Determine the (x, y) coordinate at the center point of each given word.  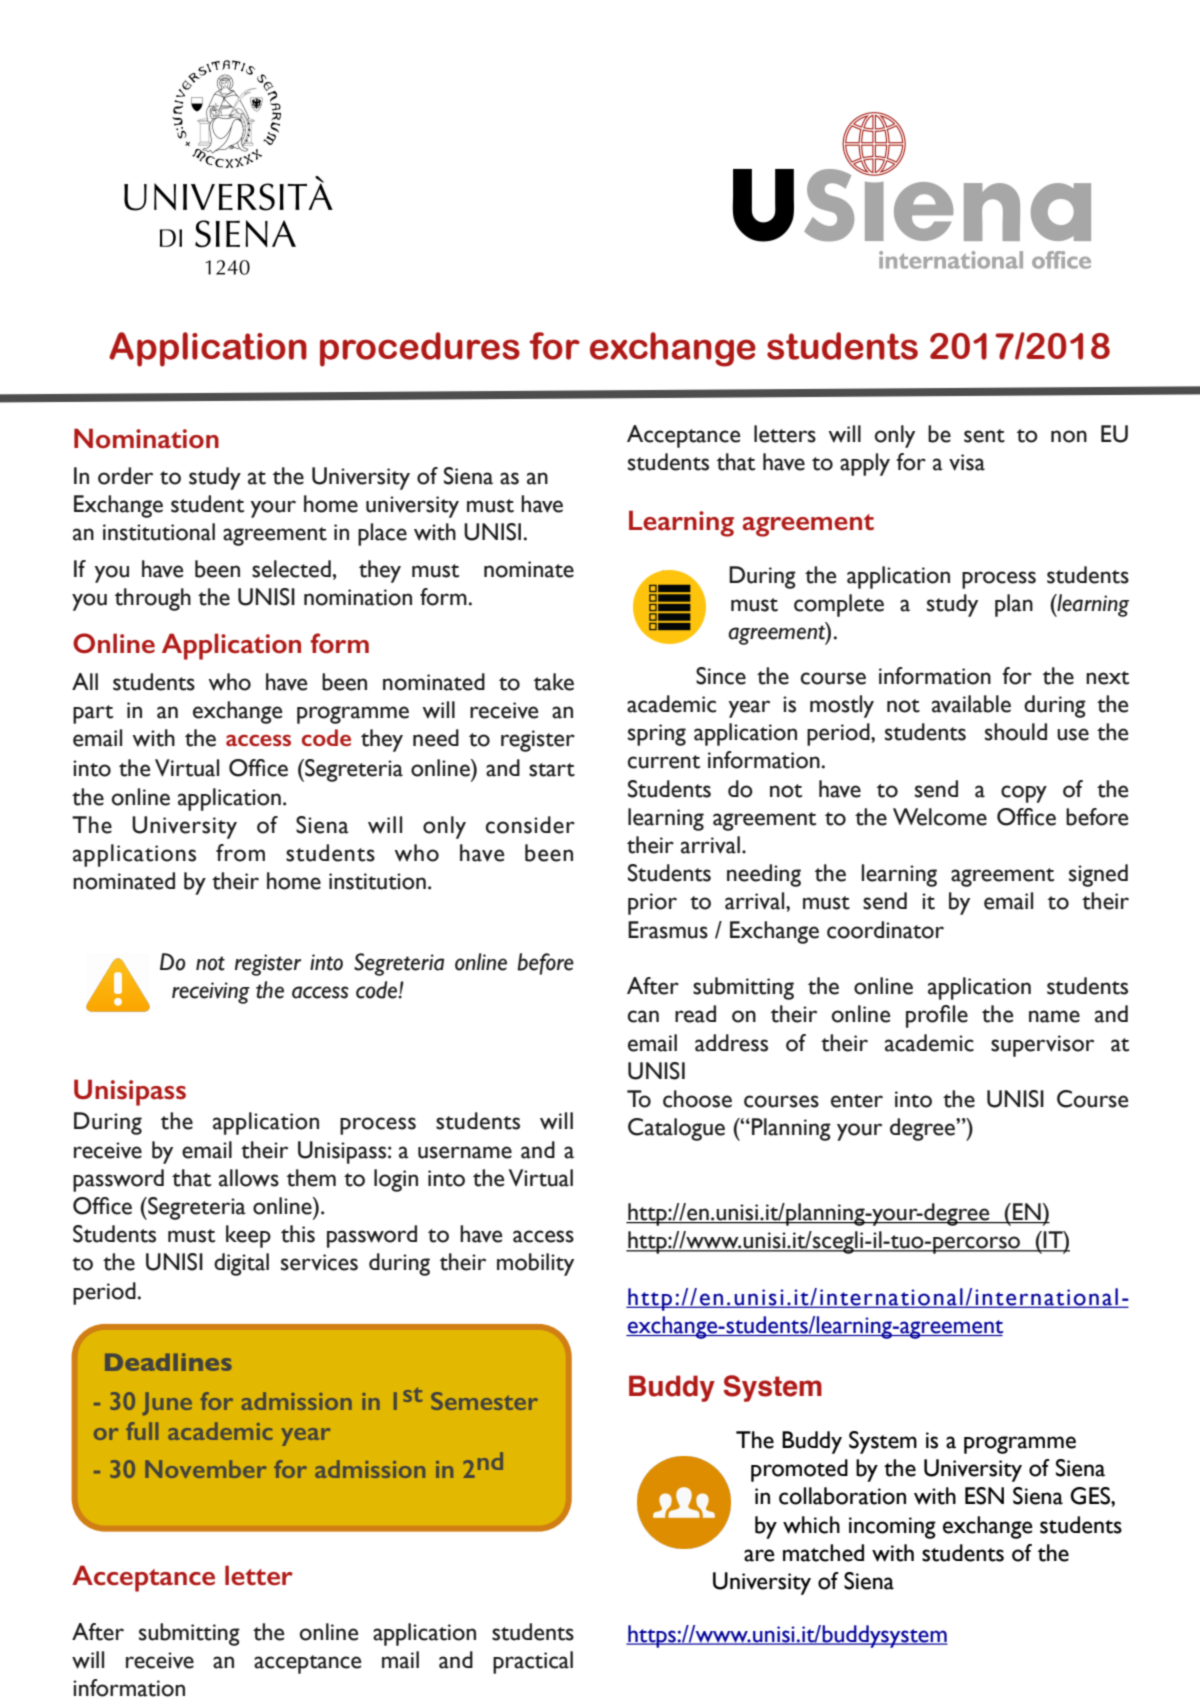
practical (533, 1662)
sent (984, 436)
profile (937, 1016)
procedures (420, 349)
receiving (211, 993)
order (125, 476)
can (643, 1016)
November (205, 1469)
